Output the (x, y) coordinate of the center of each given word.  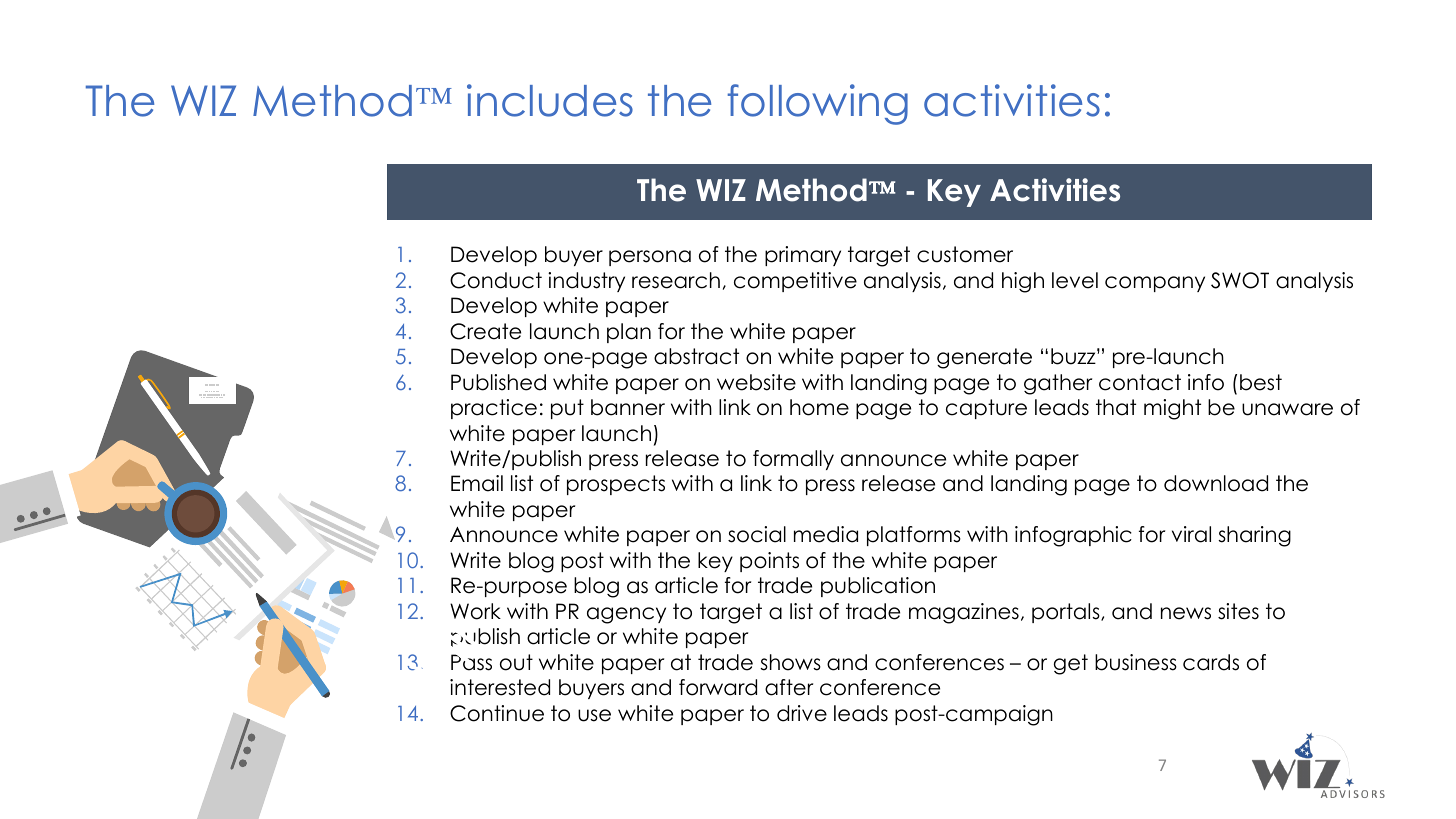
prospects (616, 485)
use (594, 715)
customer (965, 254)
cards (1211, 662)
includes (550, 100)
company (1155, 284)
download (1216, 483)
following (818, 104)
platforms (914, 536)
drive (802, 713)
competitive (795, 282)
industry (586, 282)
